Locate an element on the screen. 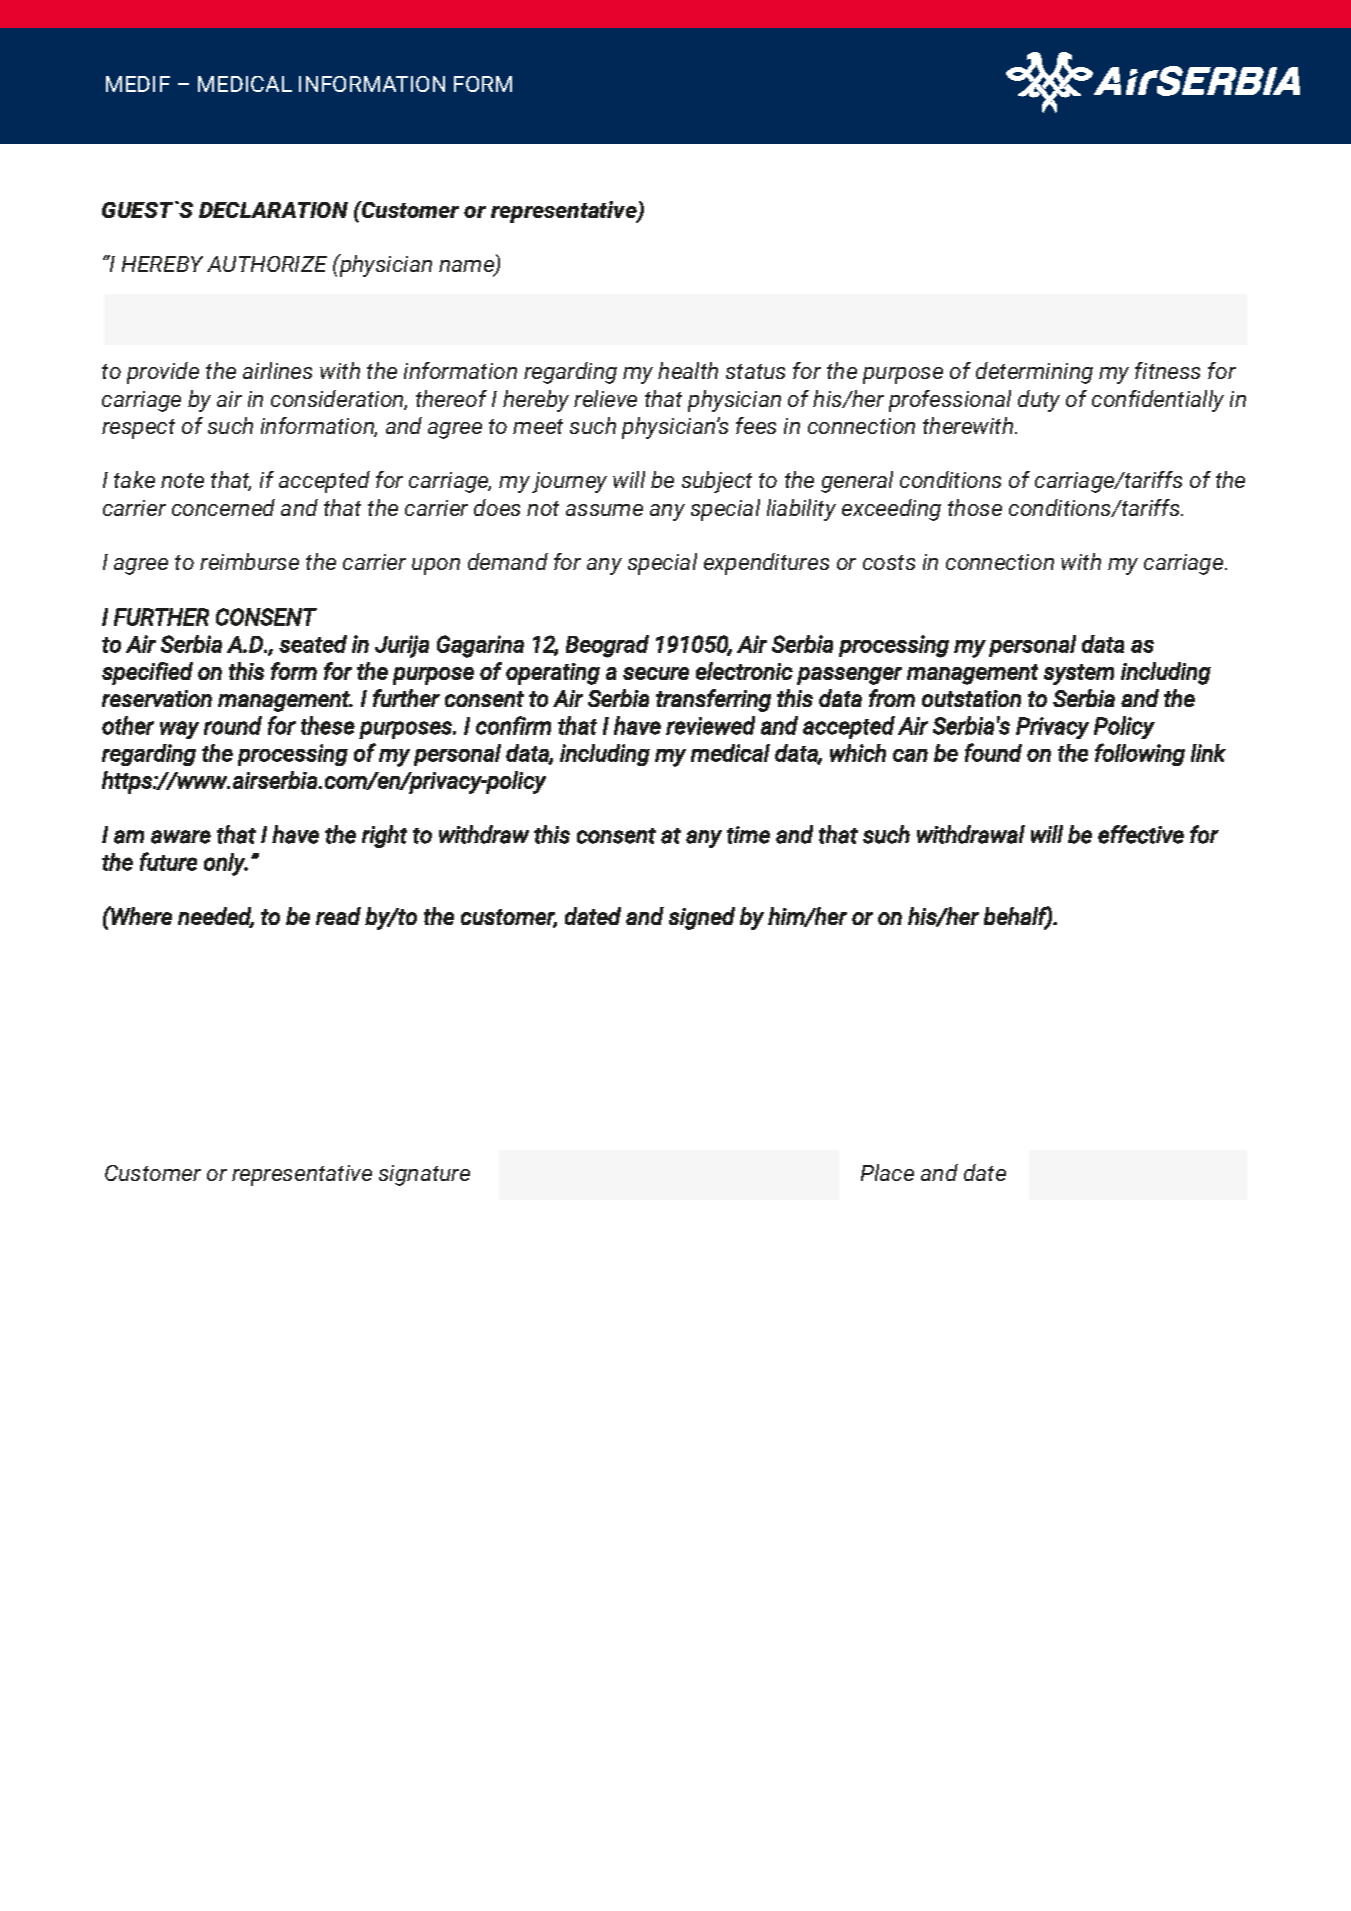 This screenshot has width=1351, height=1911. Place is located at coordinates (887, 1172).
